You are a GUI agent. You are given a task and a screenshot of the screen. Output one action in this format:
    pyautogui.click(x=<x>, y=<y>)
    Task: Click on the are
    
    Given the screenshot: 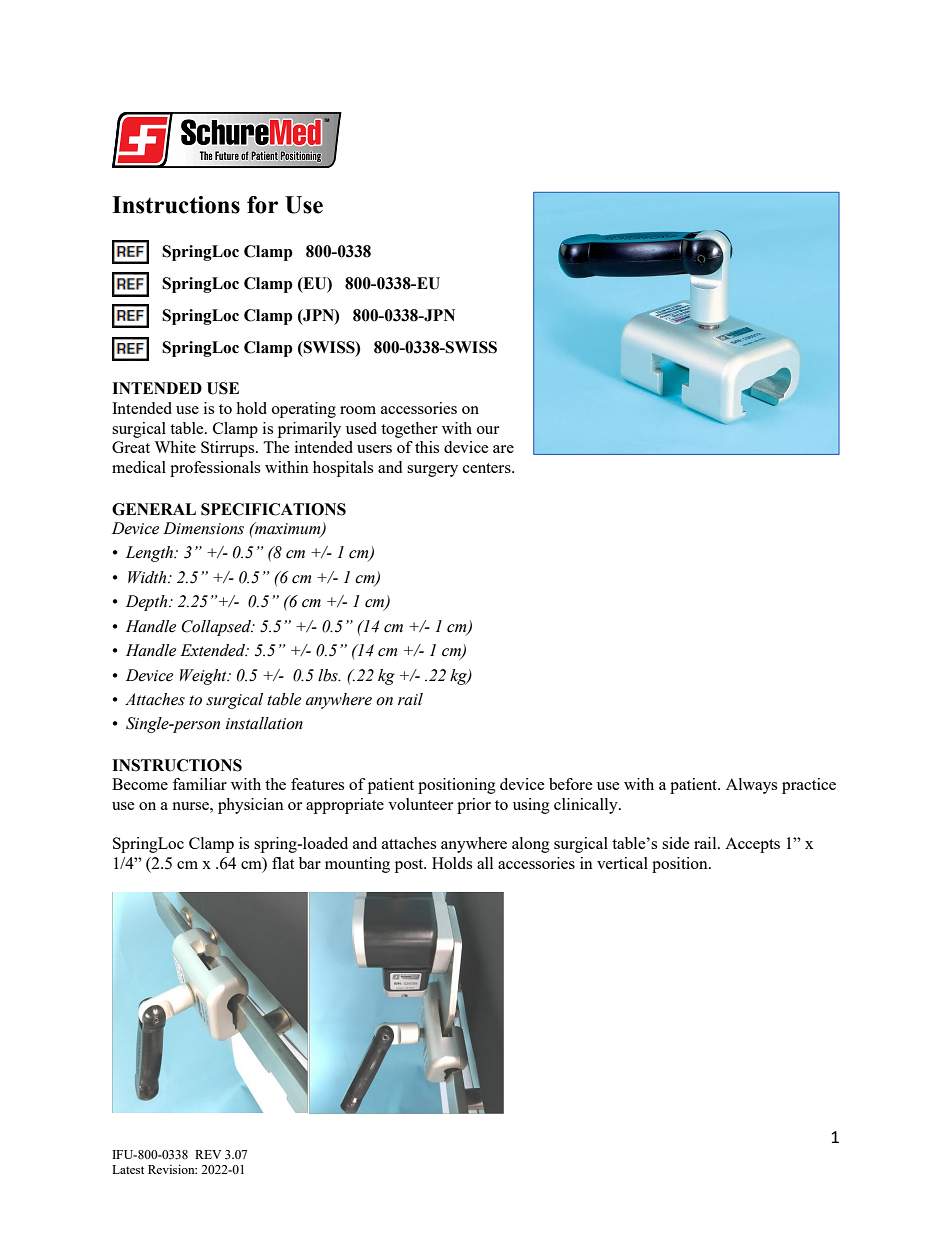 What is the action you would take?
    pyautogui.click(x=503, y=449)
